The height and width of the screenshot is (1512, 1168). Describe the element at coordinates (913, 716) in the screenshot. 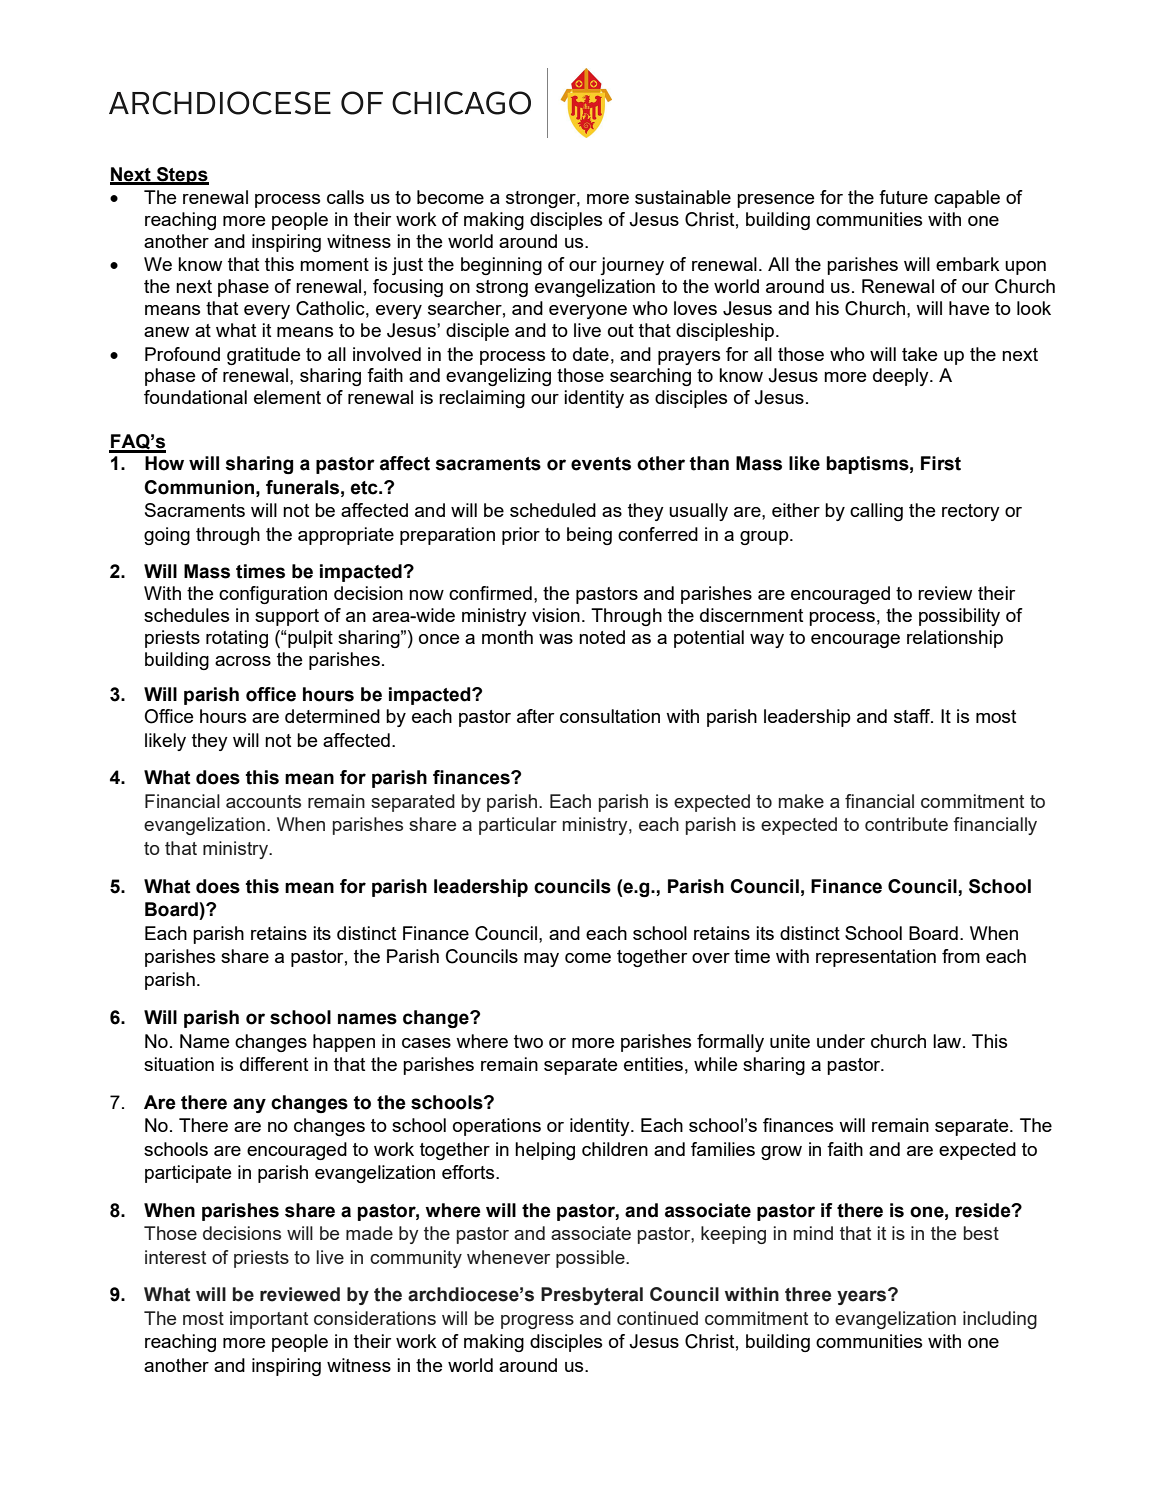

I see `staff` at that location.
